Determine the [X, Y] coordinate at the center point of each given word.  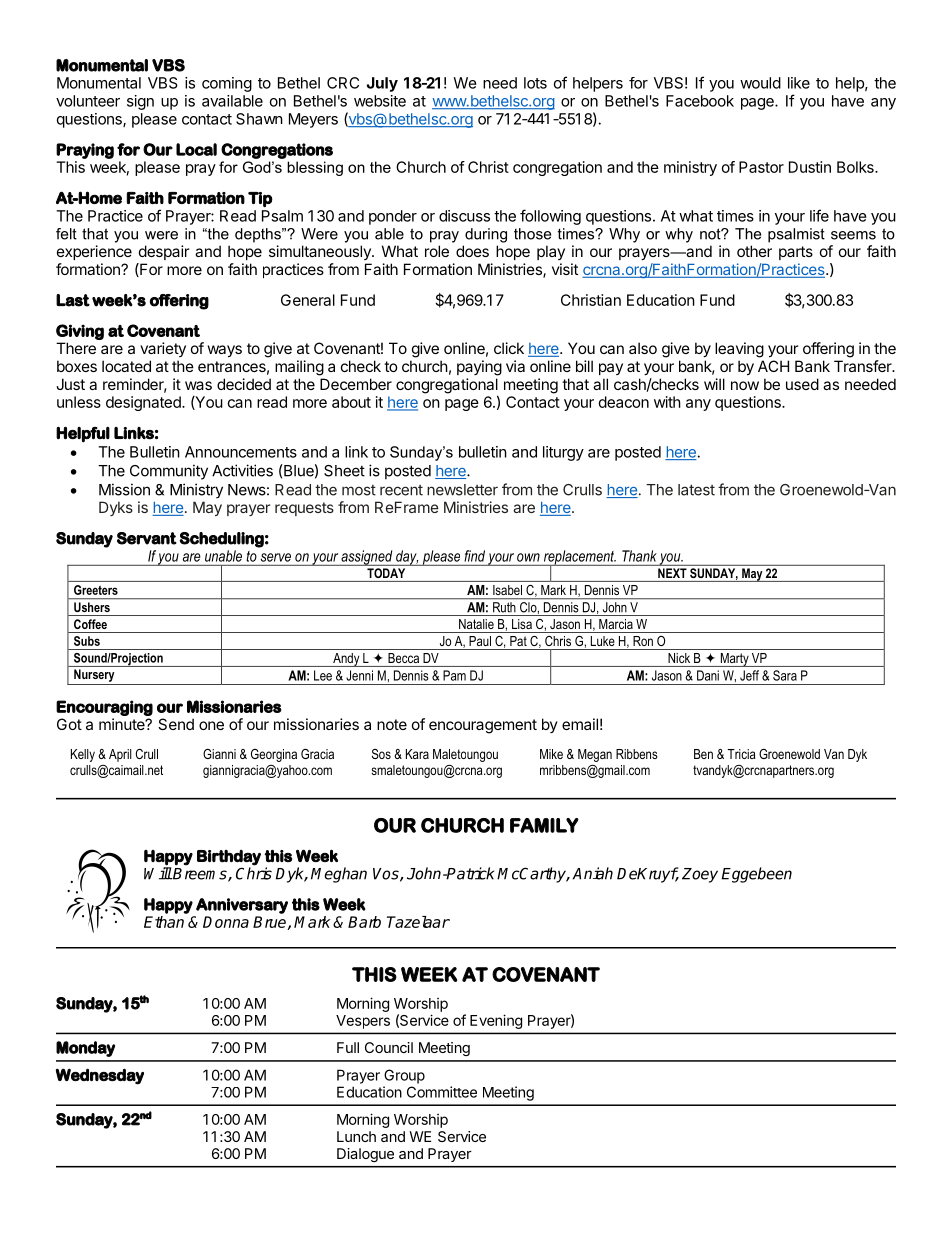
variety [163, 349]
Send [176, 724]
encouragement [483, 726]
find [475, 556]
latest [696, 490]
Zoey [700, 875]
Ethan [164, 922]
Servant [147, 538]
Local [196, 149]
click [509, 348]
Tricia [741, 754]
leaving [739, 350]
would [760, 83]
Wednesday [100, 1076]
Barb [364, 922]
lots [535, 83]
